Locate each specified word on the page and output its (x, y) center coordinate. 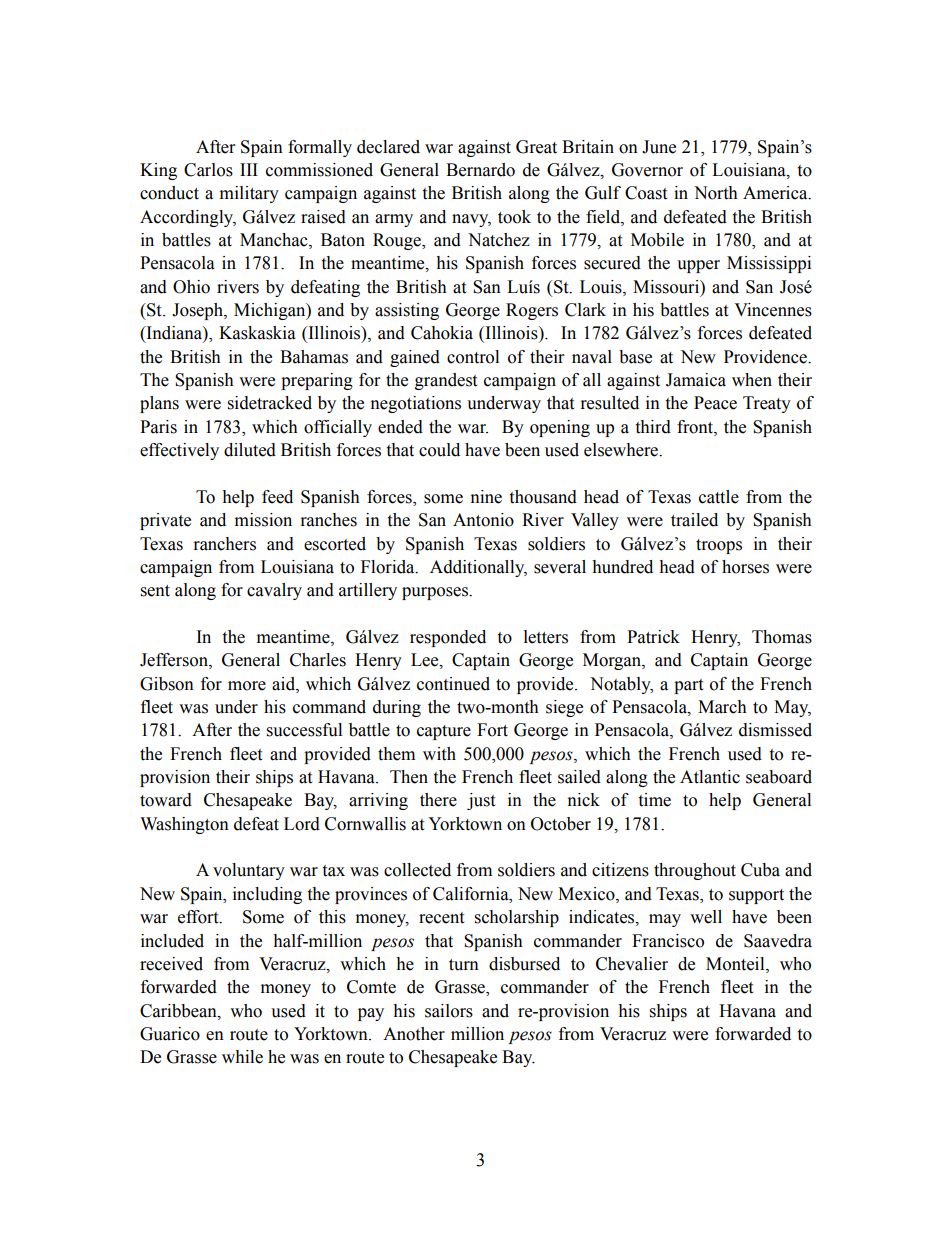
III (249, 169)
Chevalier (632, 964)
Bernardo (480, 170)
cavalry (274, 591)
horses (745, 567)
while (242, 1057)
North (716, 193)
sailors (449, 1011)
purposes (436, 593)
